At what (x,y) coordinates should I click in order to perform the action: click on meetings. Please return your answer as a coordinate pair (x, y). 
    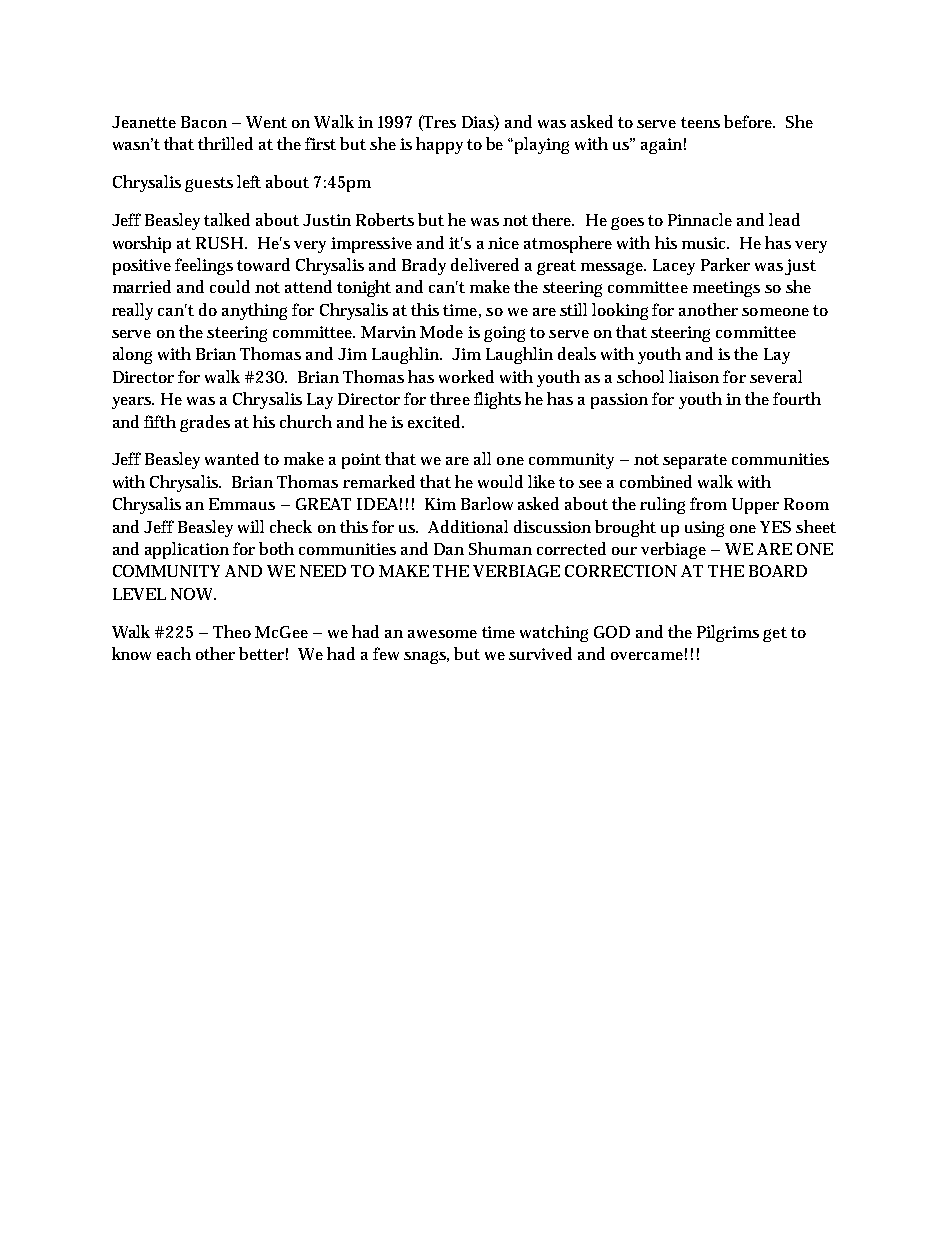
    Looking at the image, I should click on (726, 289).
